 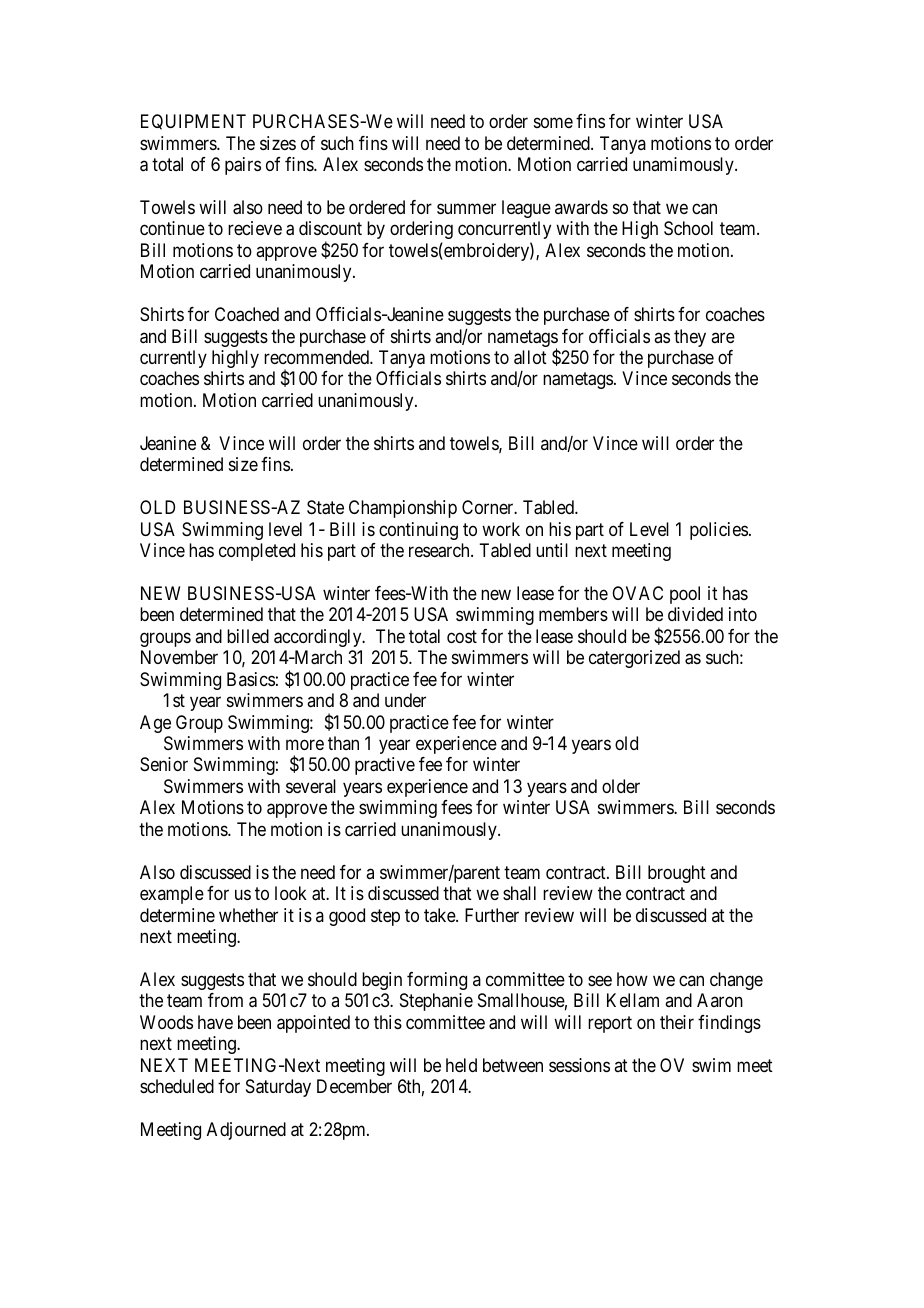 I want to click on take, so click(x=440, y=915).
